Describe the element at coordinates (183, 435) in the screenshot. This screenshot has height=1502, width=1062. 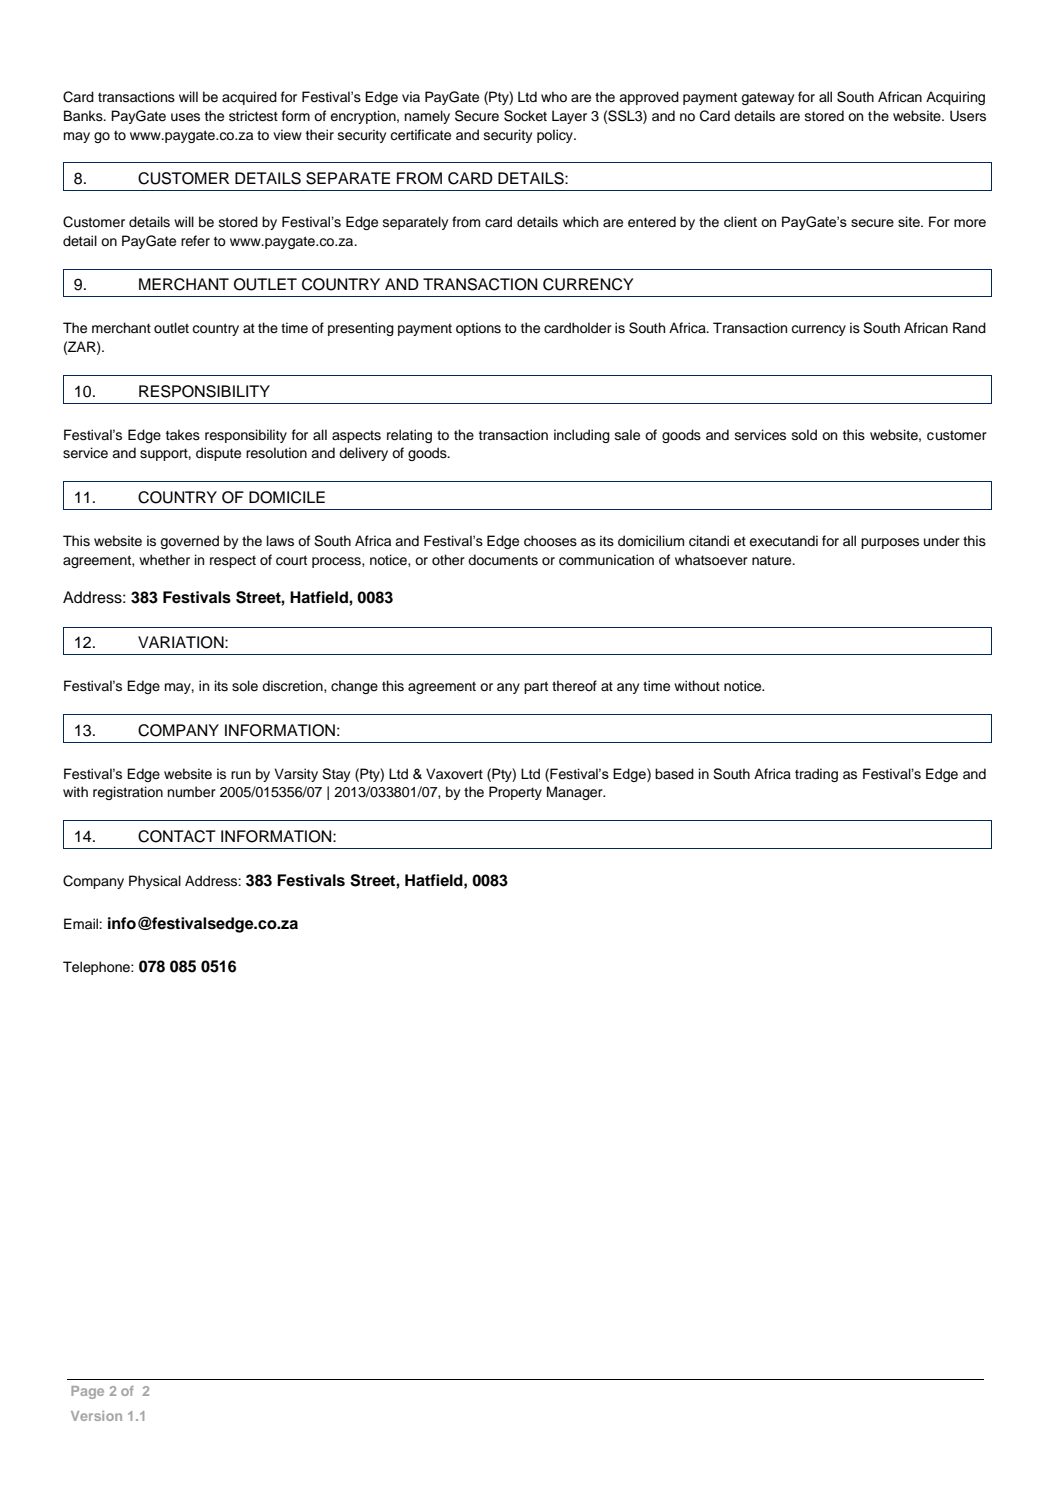
I see `takes` at that location.
